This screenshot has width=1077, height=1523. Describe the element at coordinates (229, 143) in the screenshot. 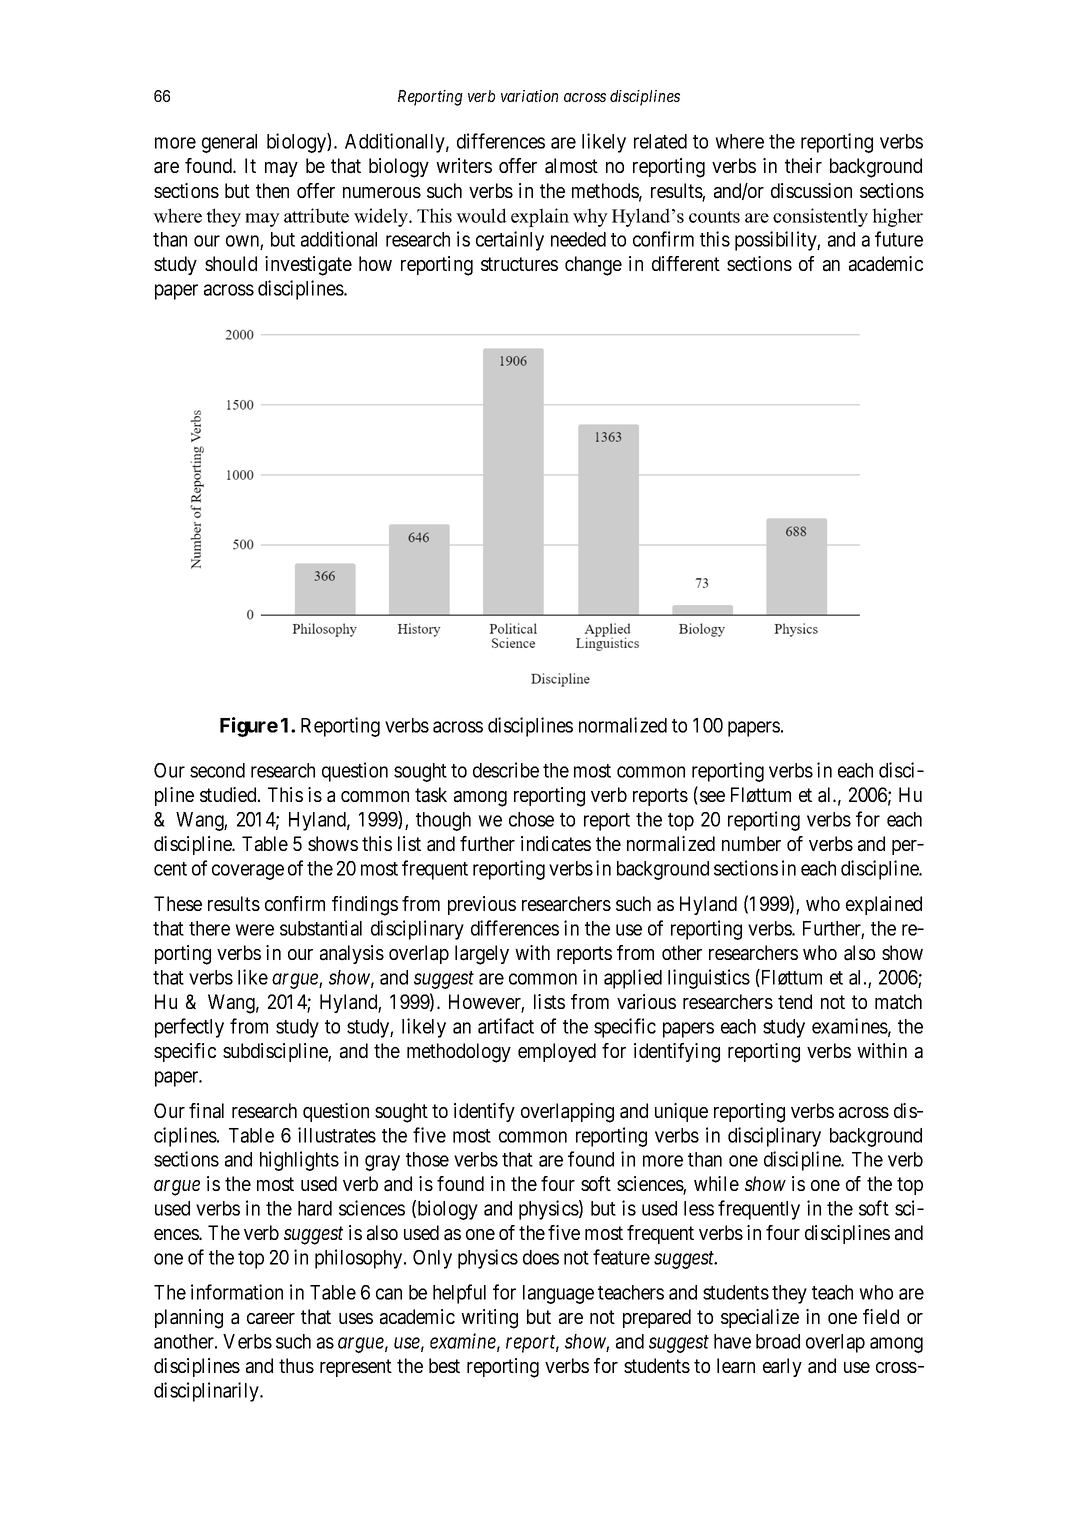

I see `general` at that location.
